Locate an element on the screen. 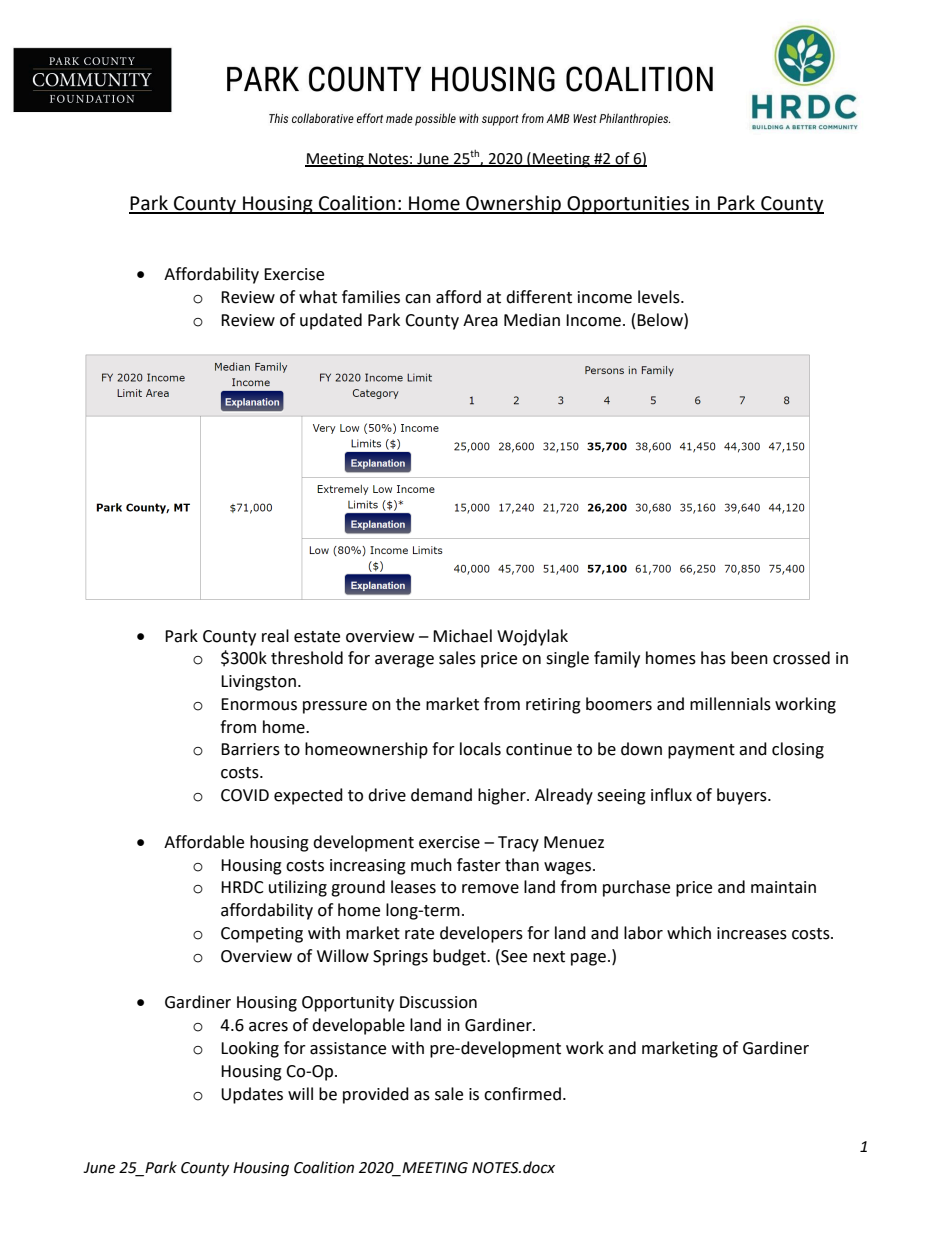 This screenshot has width=952, height=1233. threshold is located at coordinates (307, 658).
